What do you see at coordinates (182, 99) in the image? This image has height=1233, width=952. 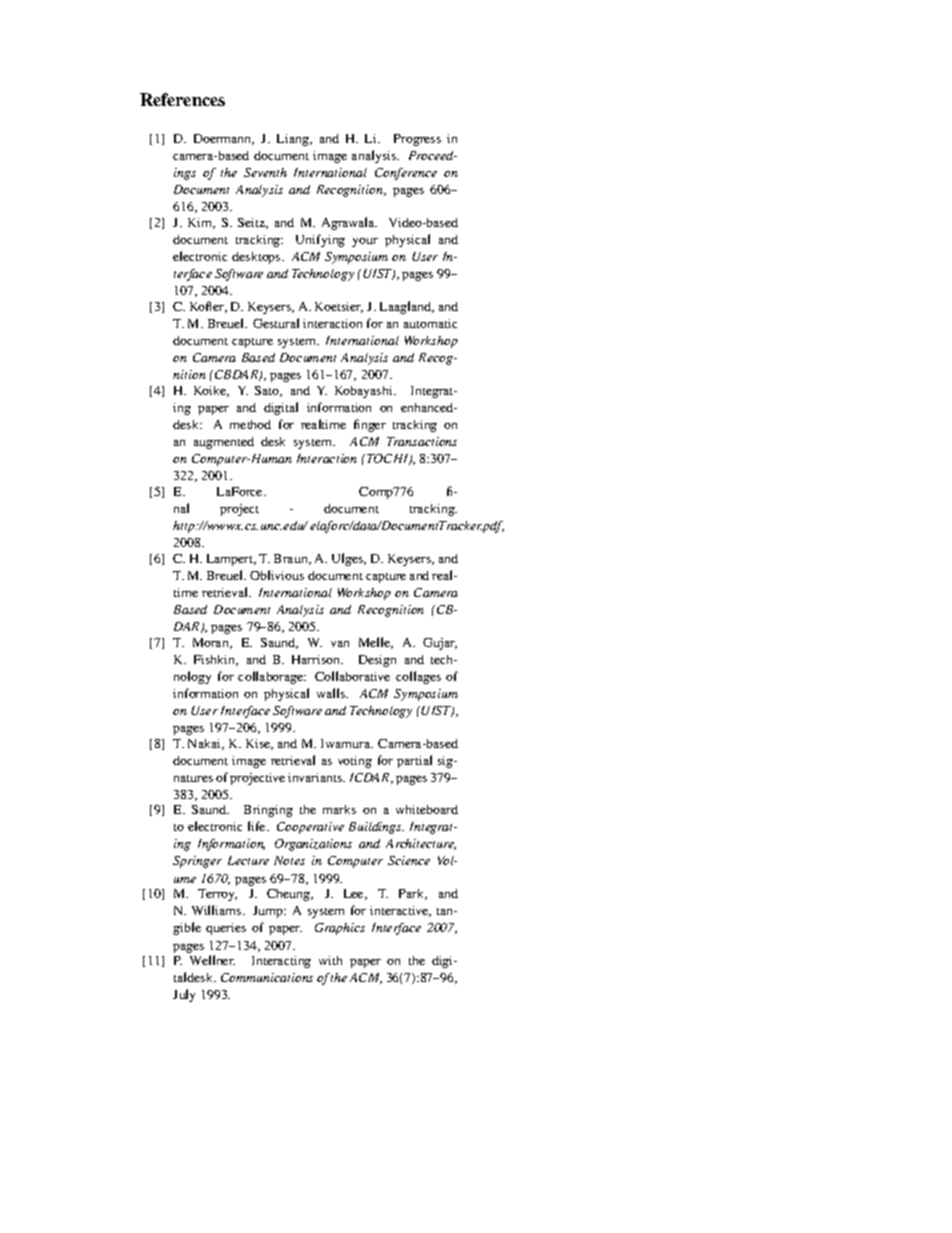 I see `References` at bounding box center [182, 99].
